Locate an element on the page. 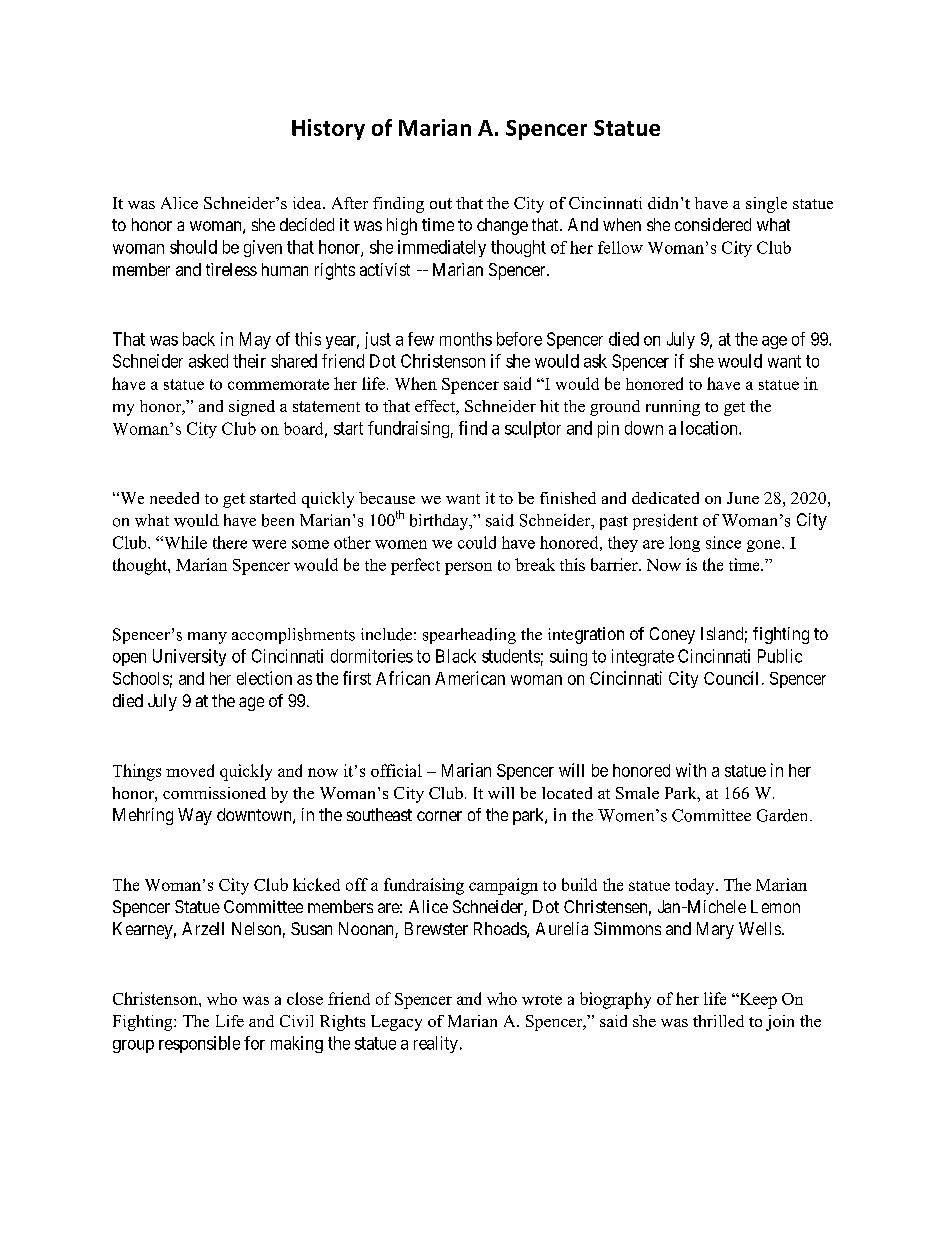  single is located at coordinates (766, 205).
